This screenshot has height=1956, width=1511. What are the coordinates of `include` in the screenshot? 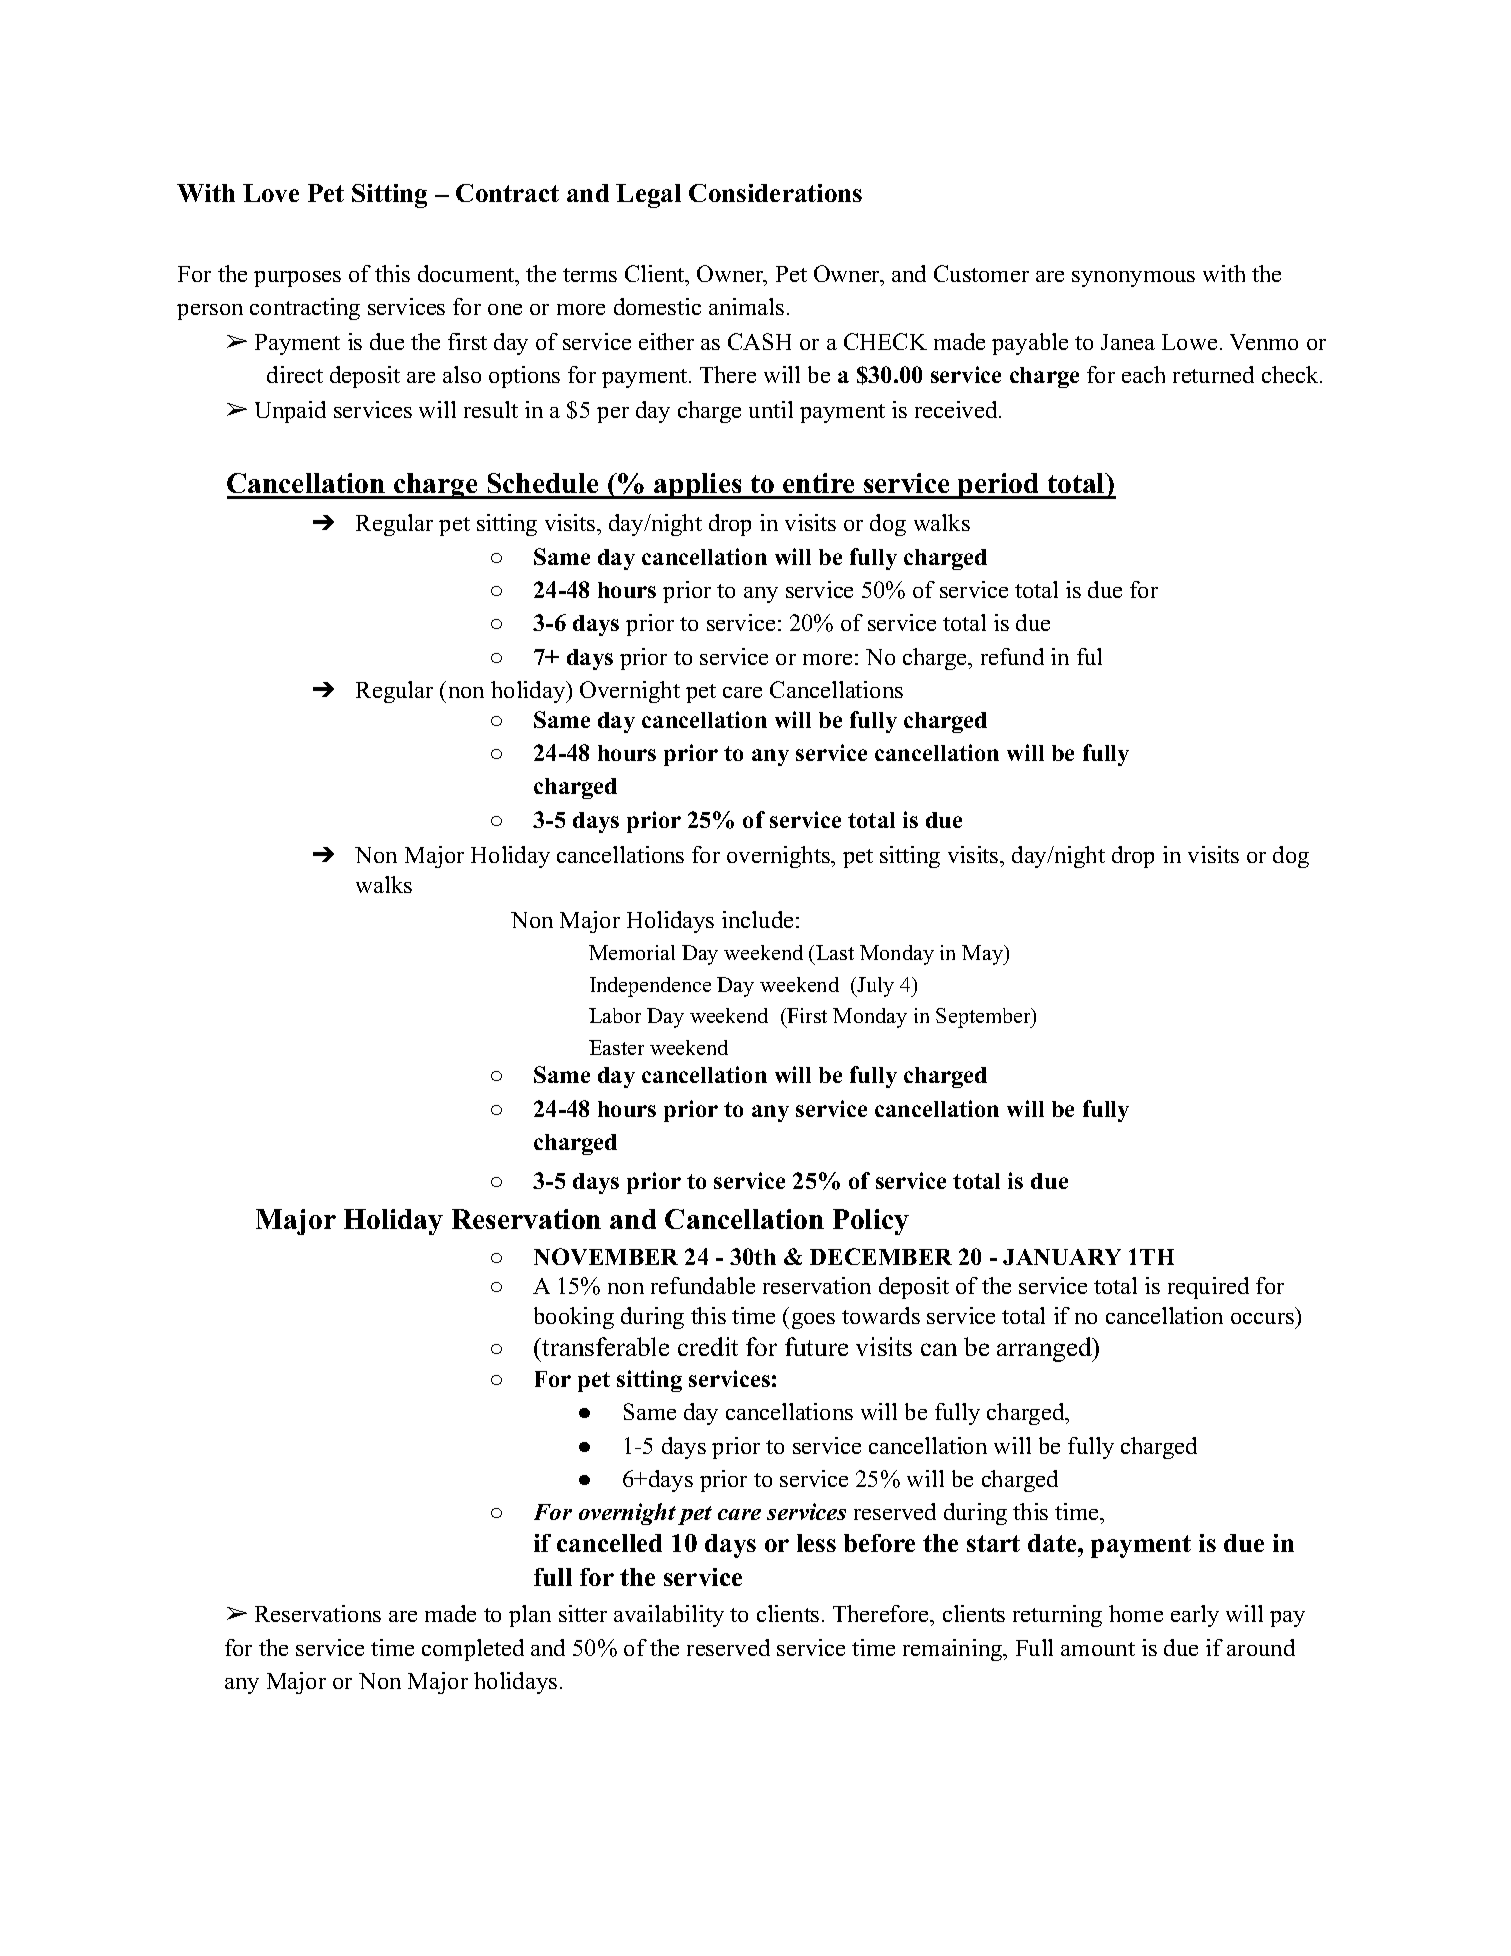 It's located at (757, 919).
